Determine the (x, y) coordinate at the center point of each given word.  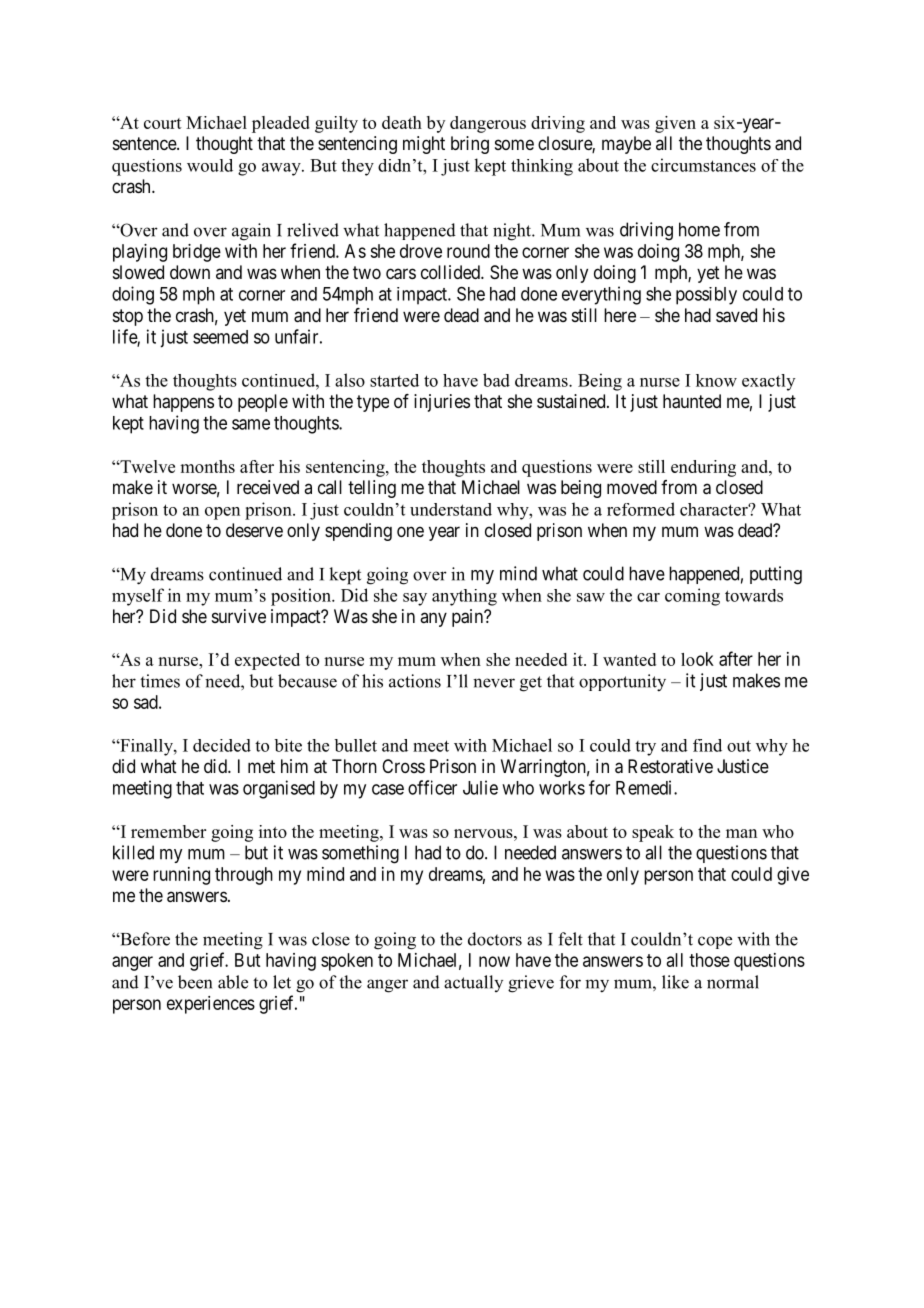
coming (692, 597)
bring (470, 145)
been (195, 982)
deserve (254, 530)
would (210, 165)
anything (464, 597)
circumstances (703, 165)
